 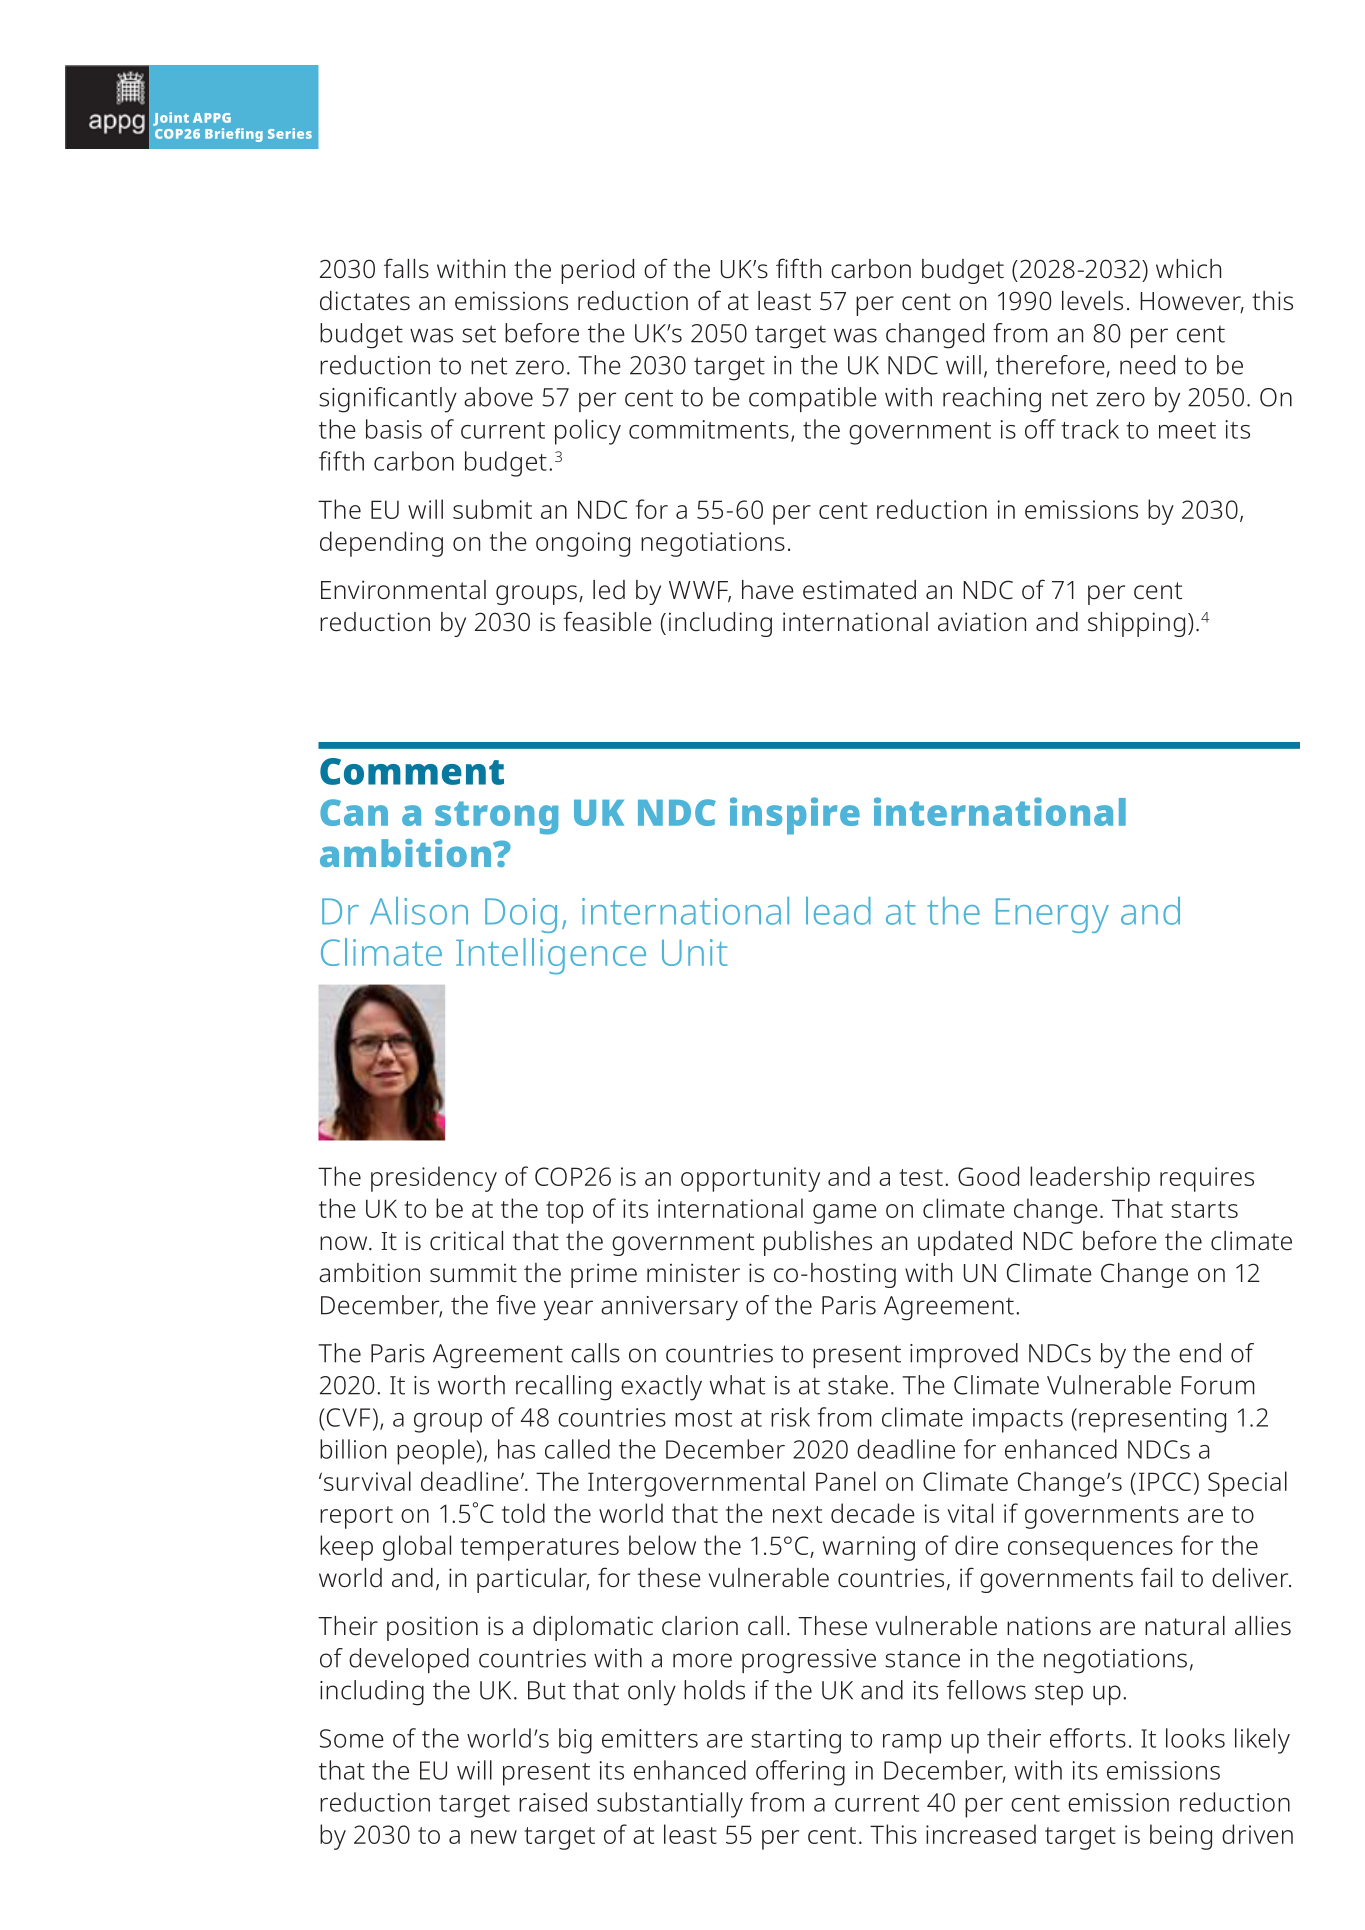 I want to click on game, so click(x=845, y=1214).
